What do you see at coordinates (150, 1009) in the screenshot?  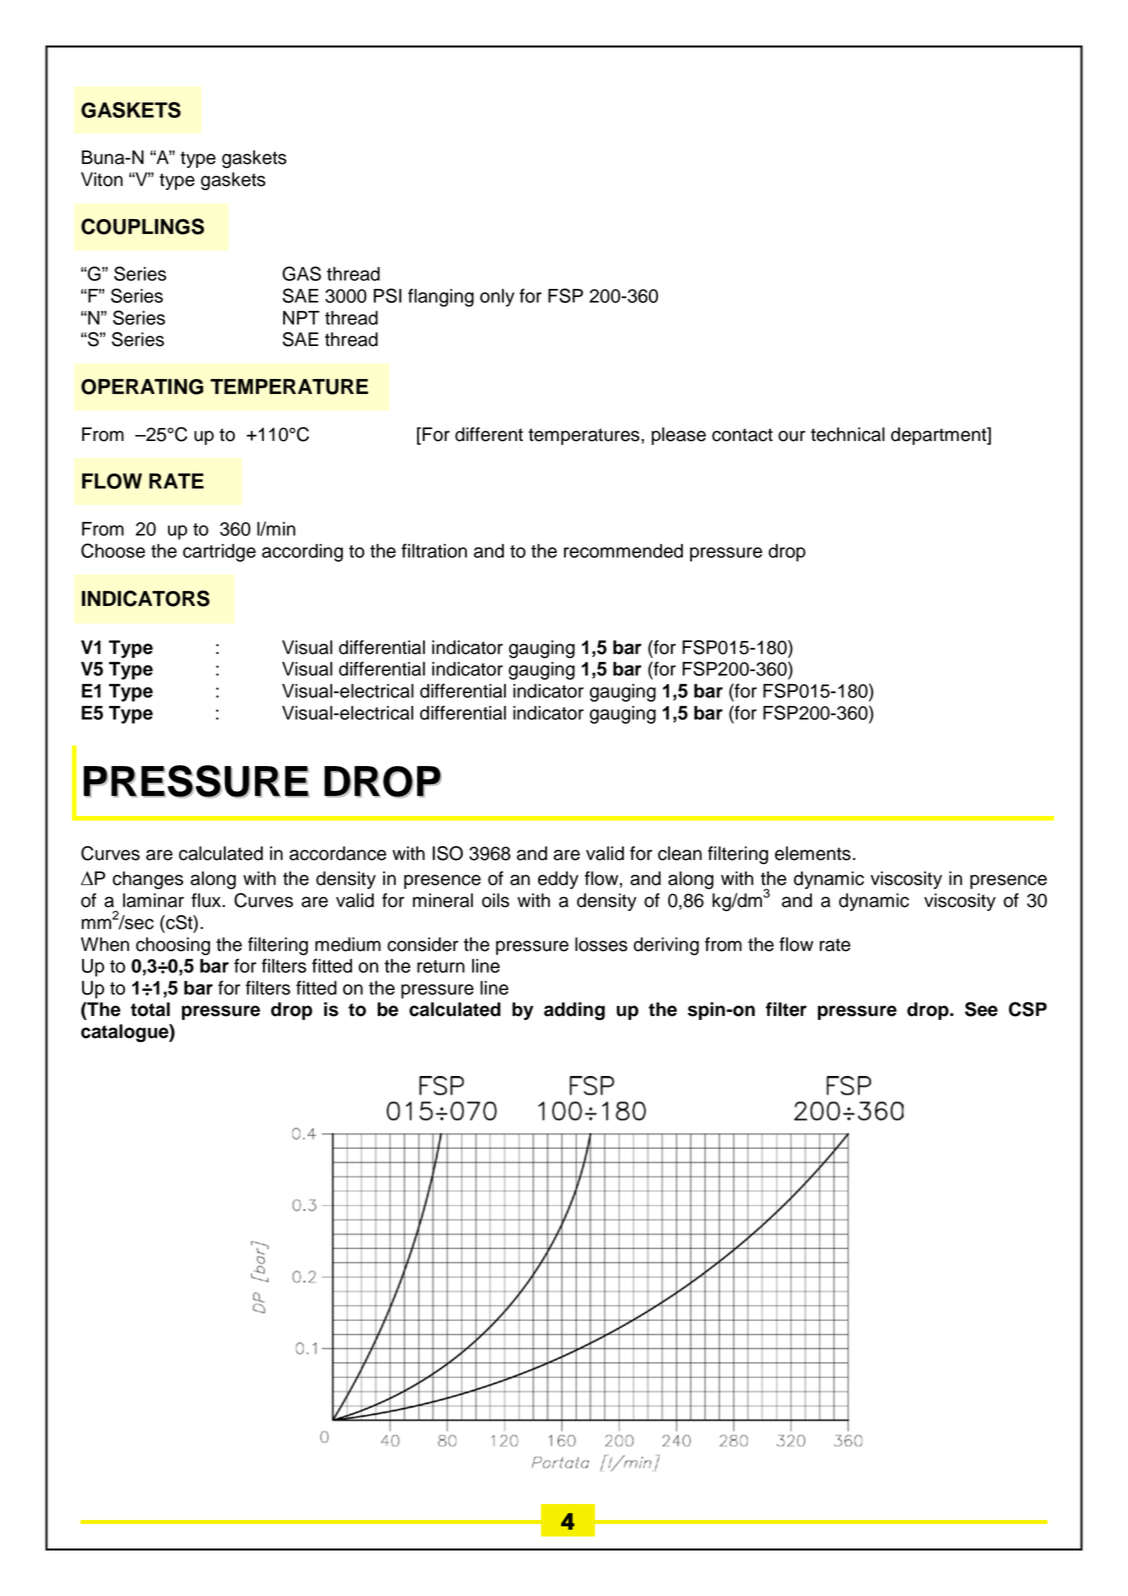 I see `total` at bounding box center [150, 1009].
